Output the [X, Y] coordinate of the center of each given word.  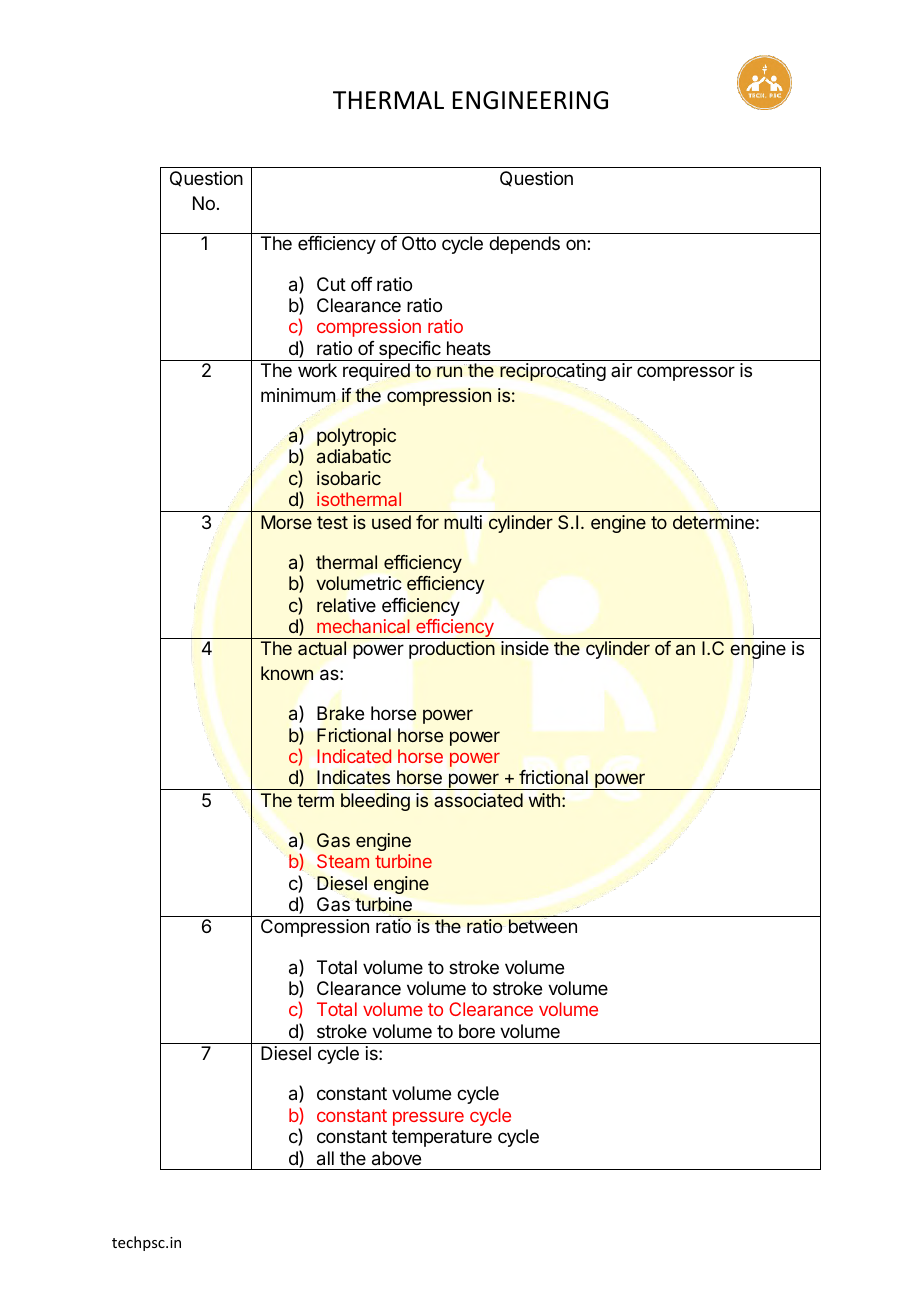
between [543, 925]
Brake [340, 713]
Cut [331, 284]
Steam [343, 861]
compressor [686, 373]
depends [524, 245]
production [452, 650]
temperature [442, 1138]
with [544, 800]
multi [463, 522]
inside [525, 648]
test [332, 522]
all [325, 1158]
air [621, 370]
